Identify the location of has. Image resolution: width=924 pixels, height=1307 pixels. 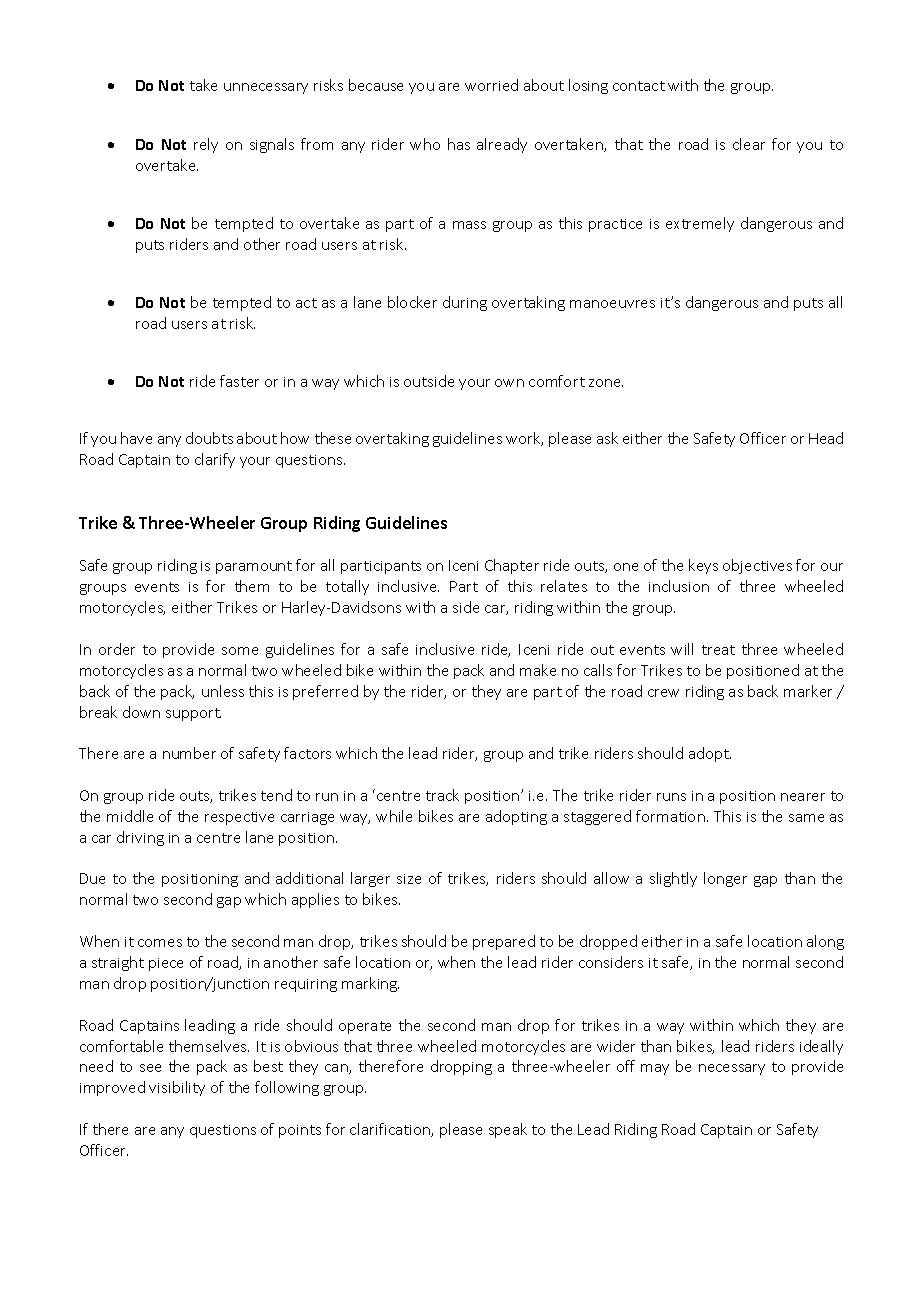
(459, 144).
